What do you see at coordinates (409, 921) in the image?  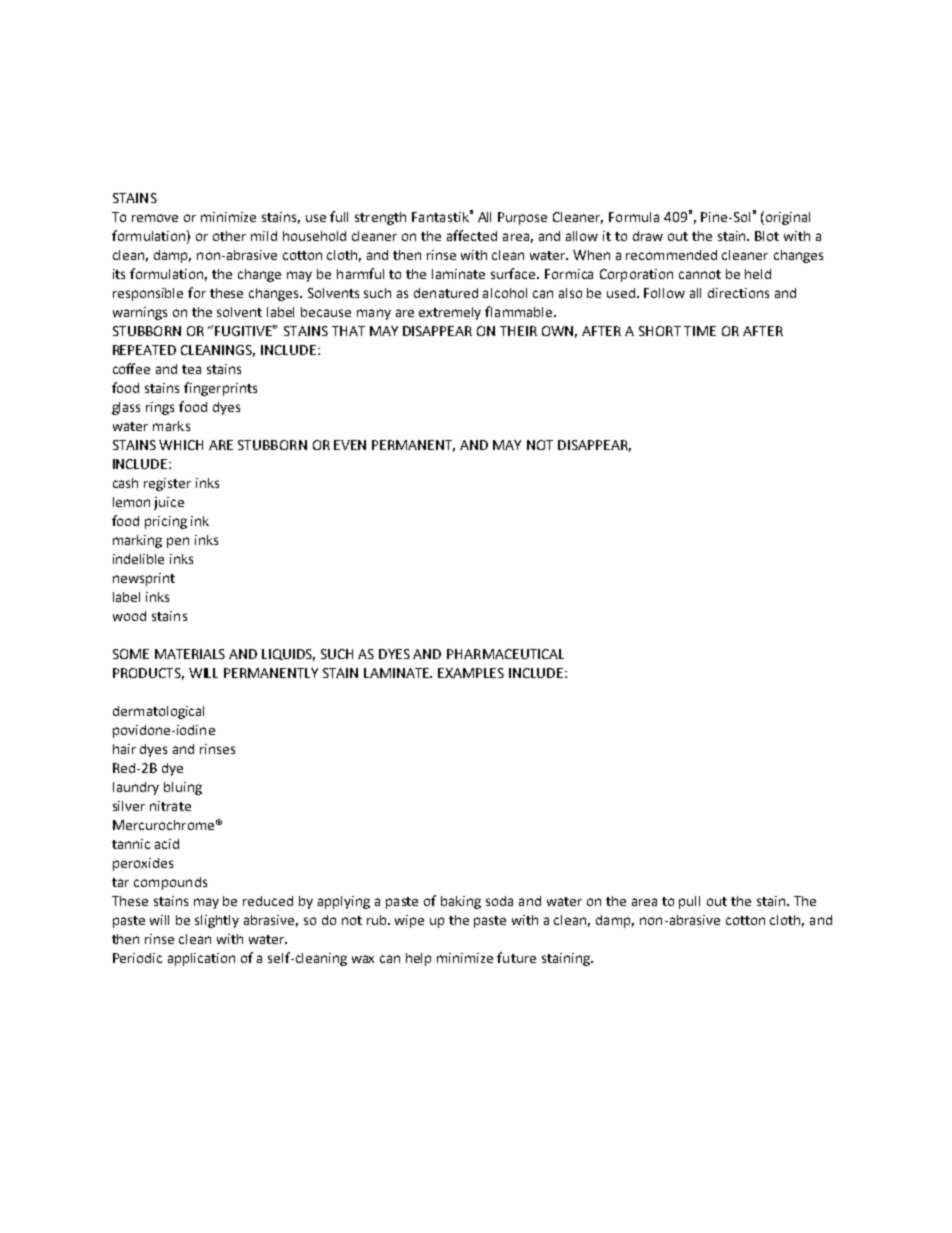 I see `wipe` at bounding box center [409, 921].
